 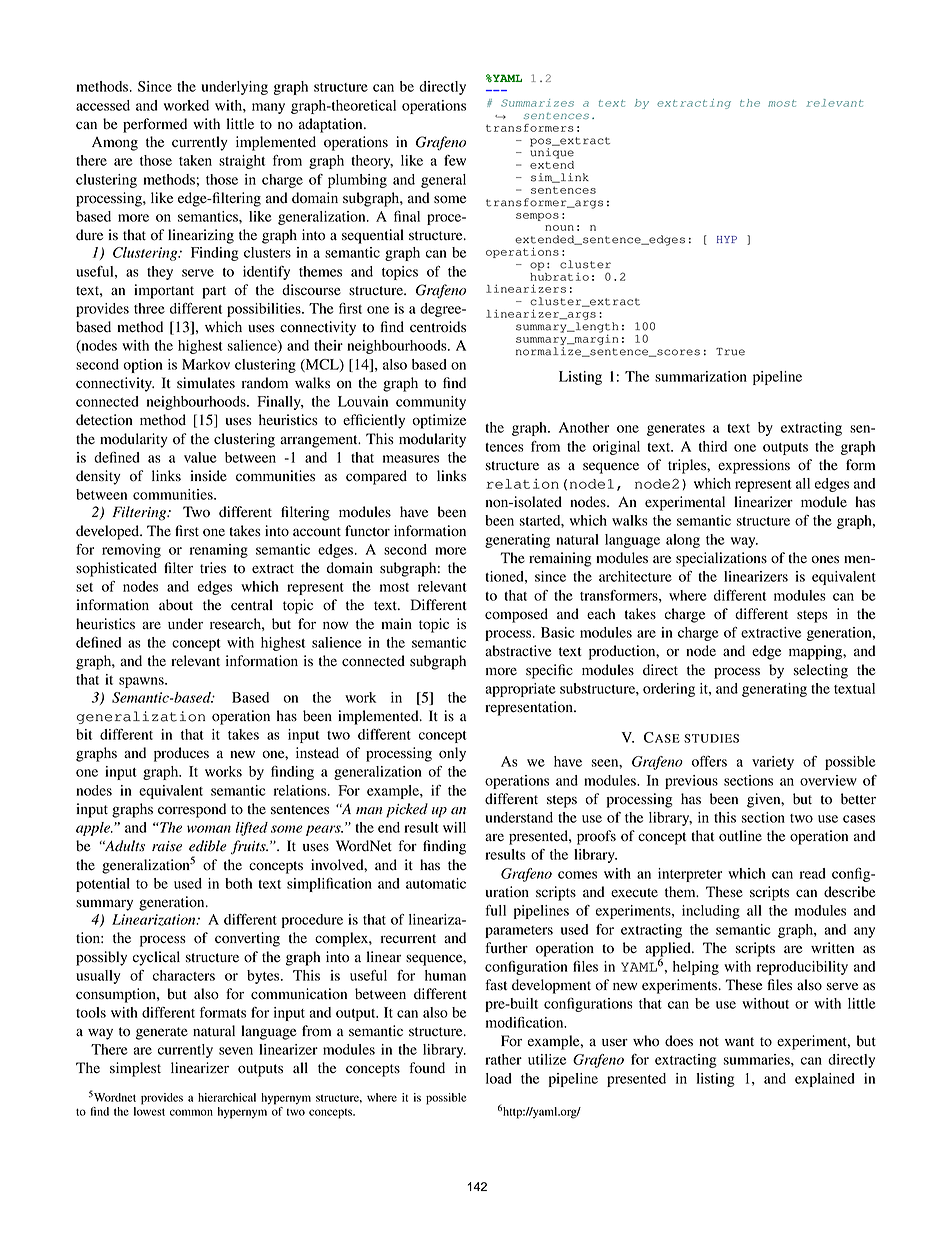 I want to click on about, so click(x=176, y=605).
